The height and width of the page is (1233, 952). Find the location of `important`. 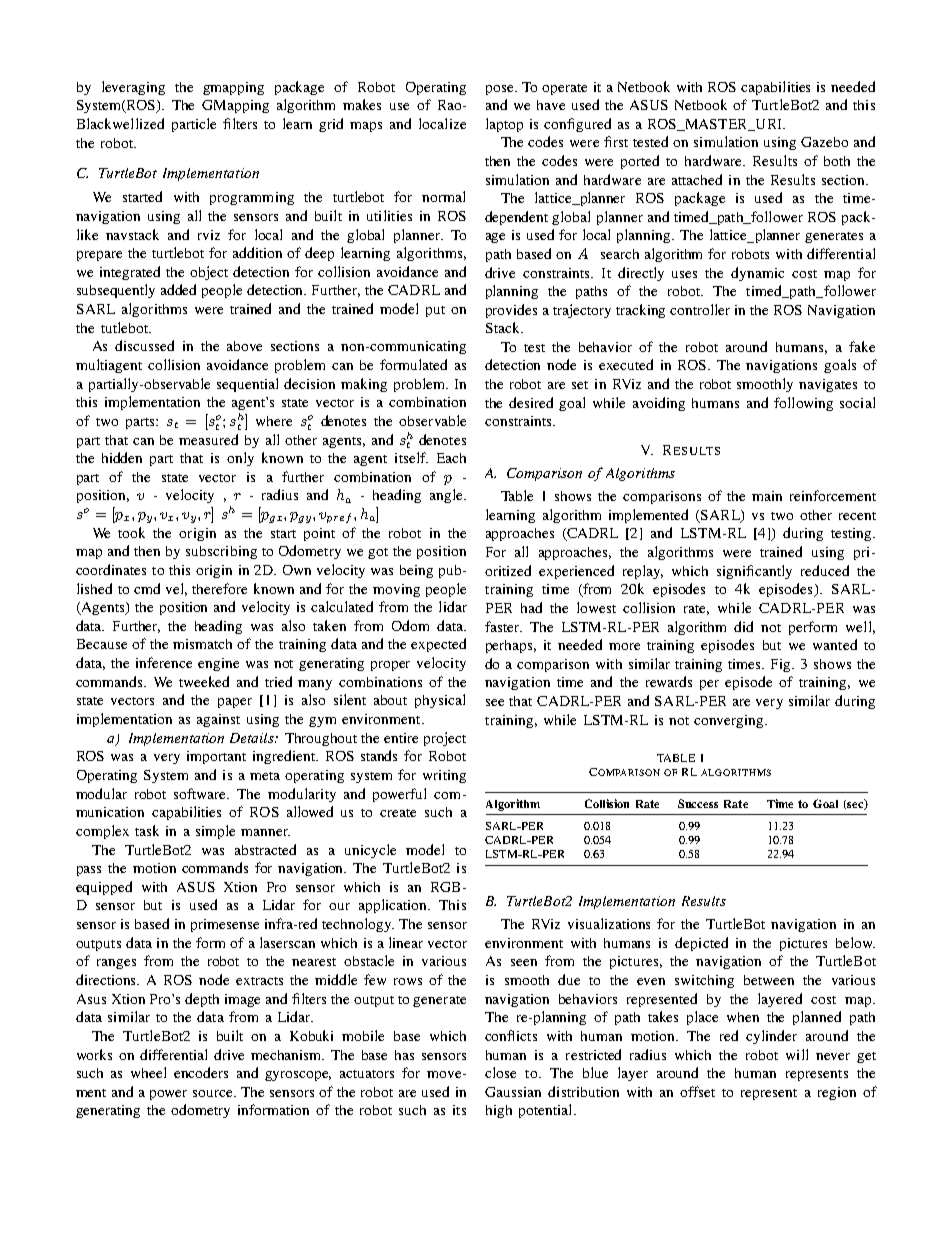

important is located at coordinates (216, 757).
